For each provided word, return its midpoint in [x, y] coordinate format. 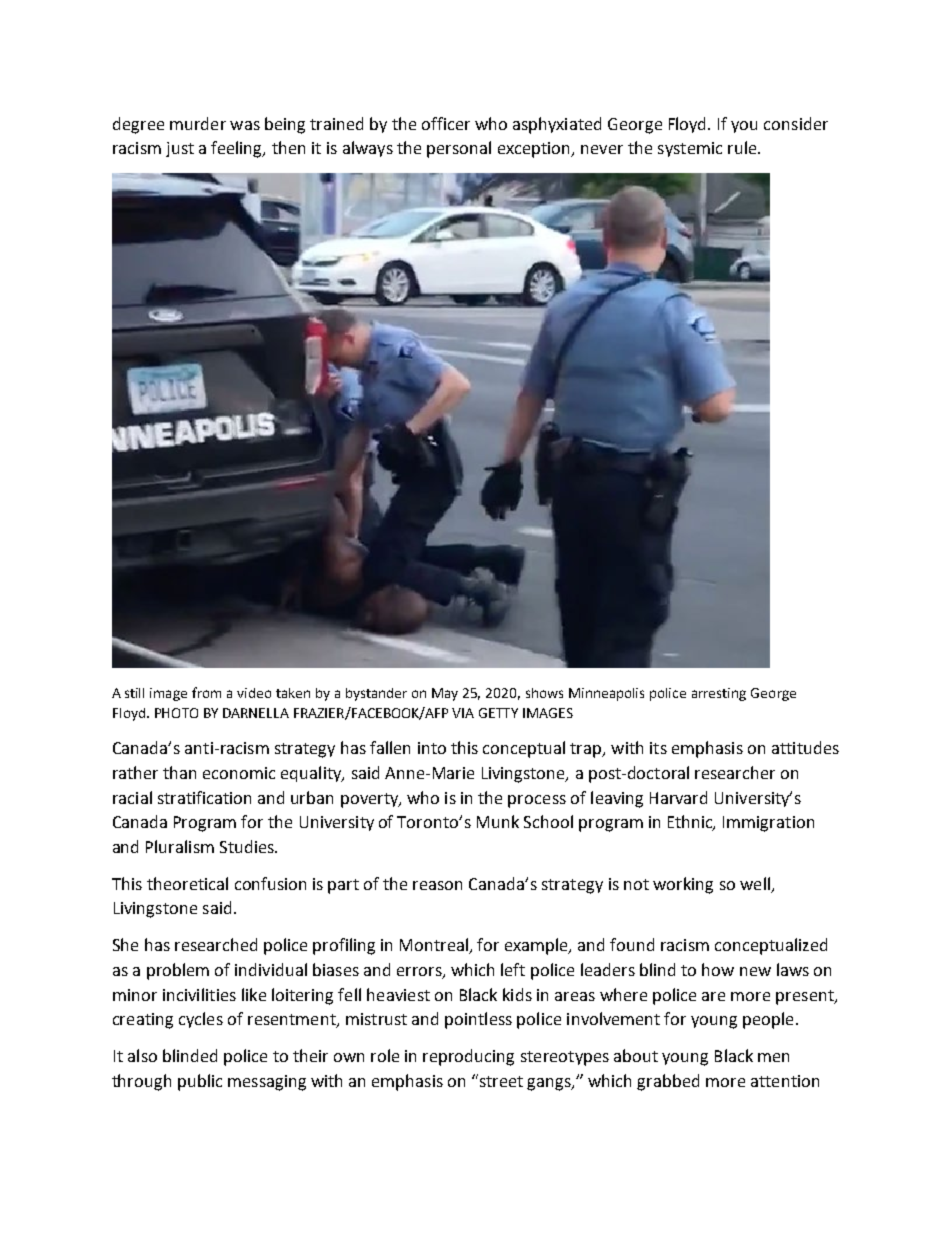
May [445, 694]
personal [459, 149]
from [206, 692]
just [180, 149]
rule [743, 147]
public [200, 1082]
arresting [719, 694]
